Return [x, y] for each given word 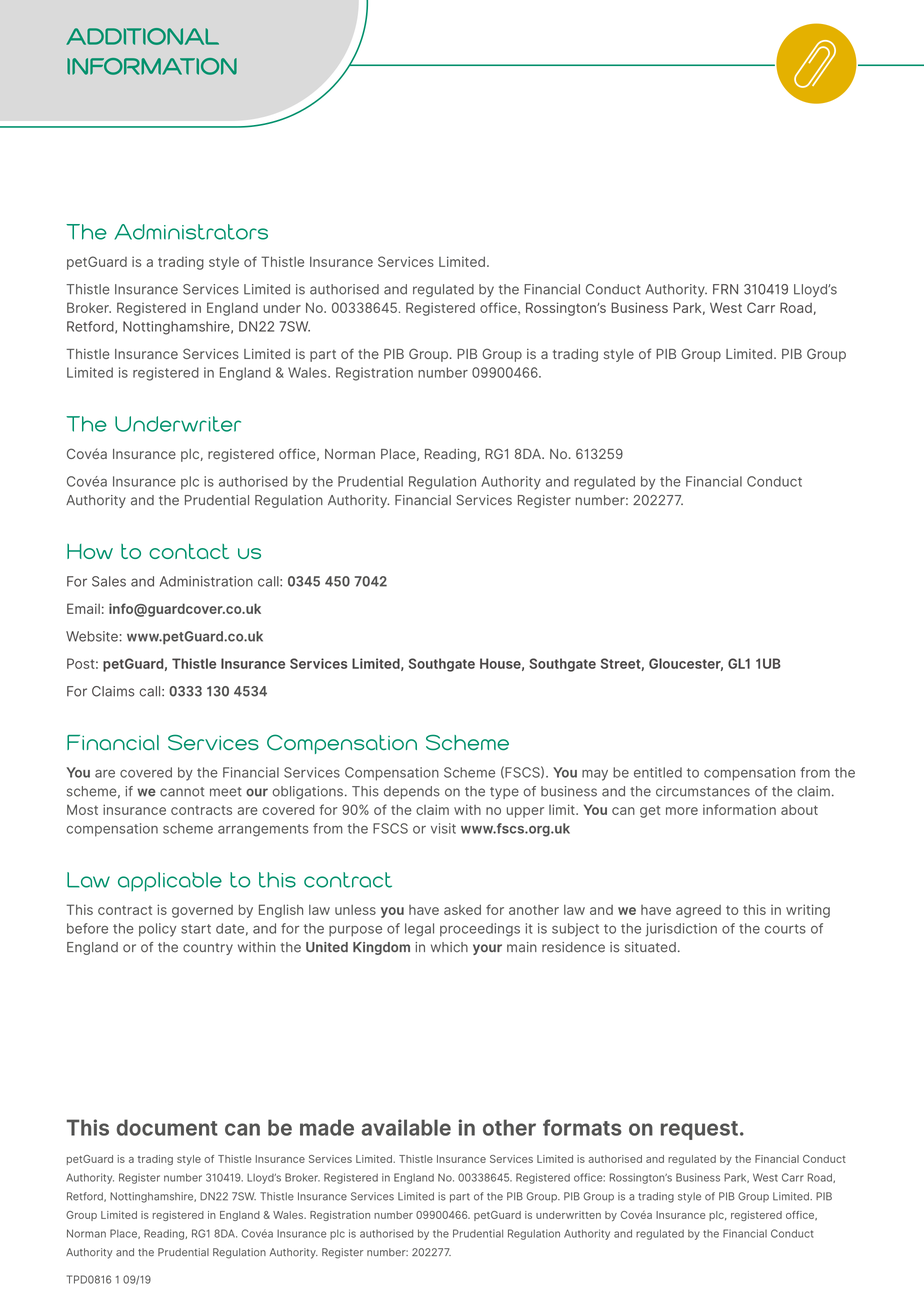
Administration [206, 581]
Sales [109, 581]
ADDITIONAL [142, 36]
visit [443, 828]
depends [412, 792]
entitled [658, 772]
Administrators [191, 232]
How [90, 551]
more [682, 811]
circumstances [703, 791]
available [406, 1127]
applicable [170, 882]
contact [189, 551]
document [167, 1127]
